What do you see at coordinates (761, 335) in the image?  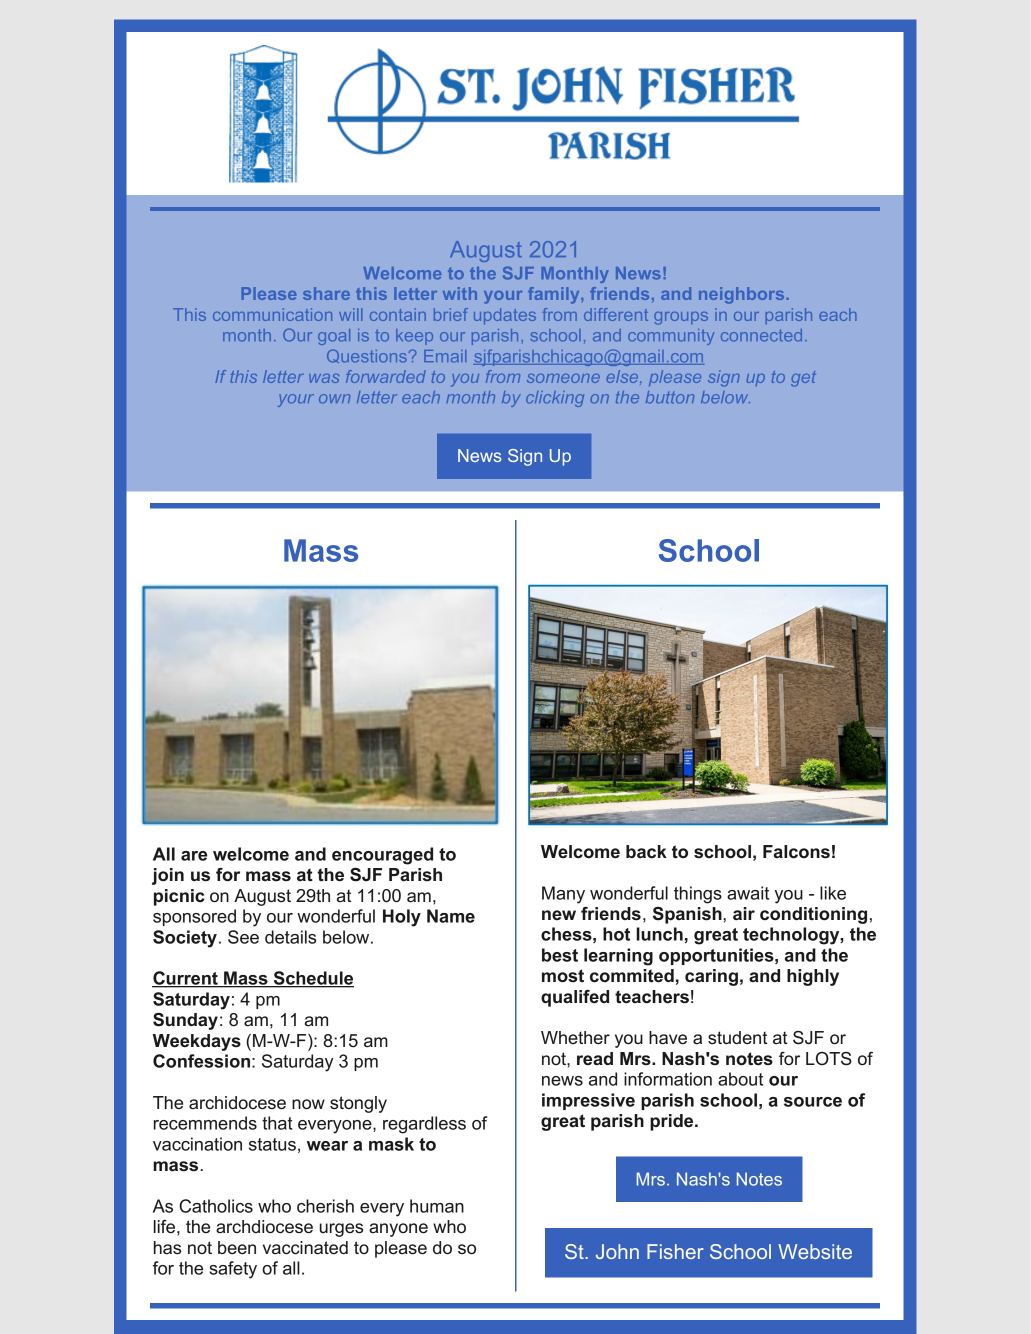 I see `connected` at bounding box center [761, 335].
